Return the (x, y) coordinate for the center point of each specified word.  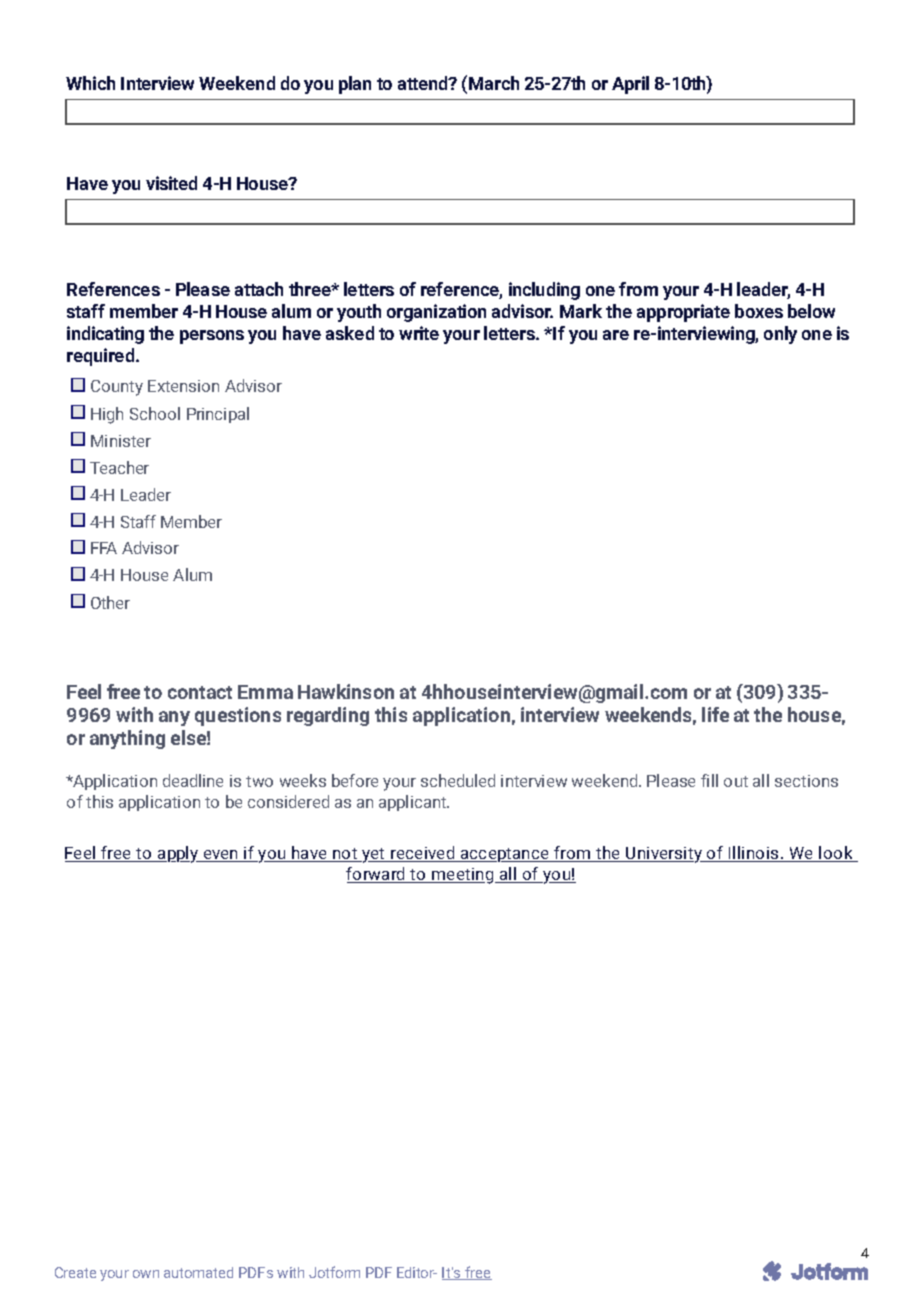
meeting (463, 876)
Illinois (754, 854)
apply (178, 854)
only (780, 335)
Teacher (119, 467)
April (630, 85)
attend (424, 83)
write (419, 333)
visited (171, 183)
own (146, 1274)
